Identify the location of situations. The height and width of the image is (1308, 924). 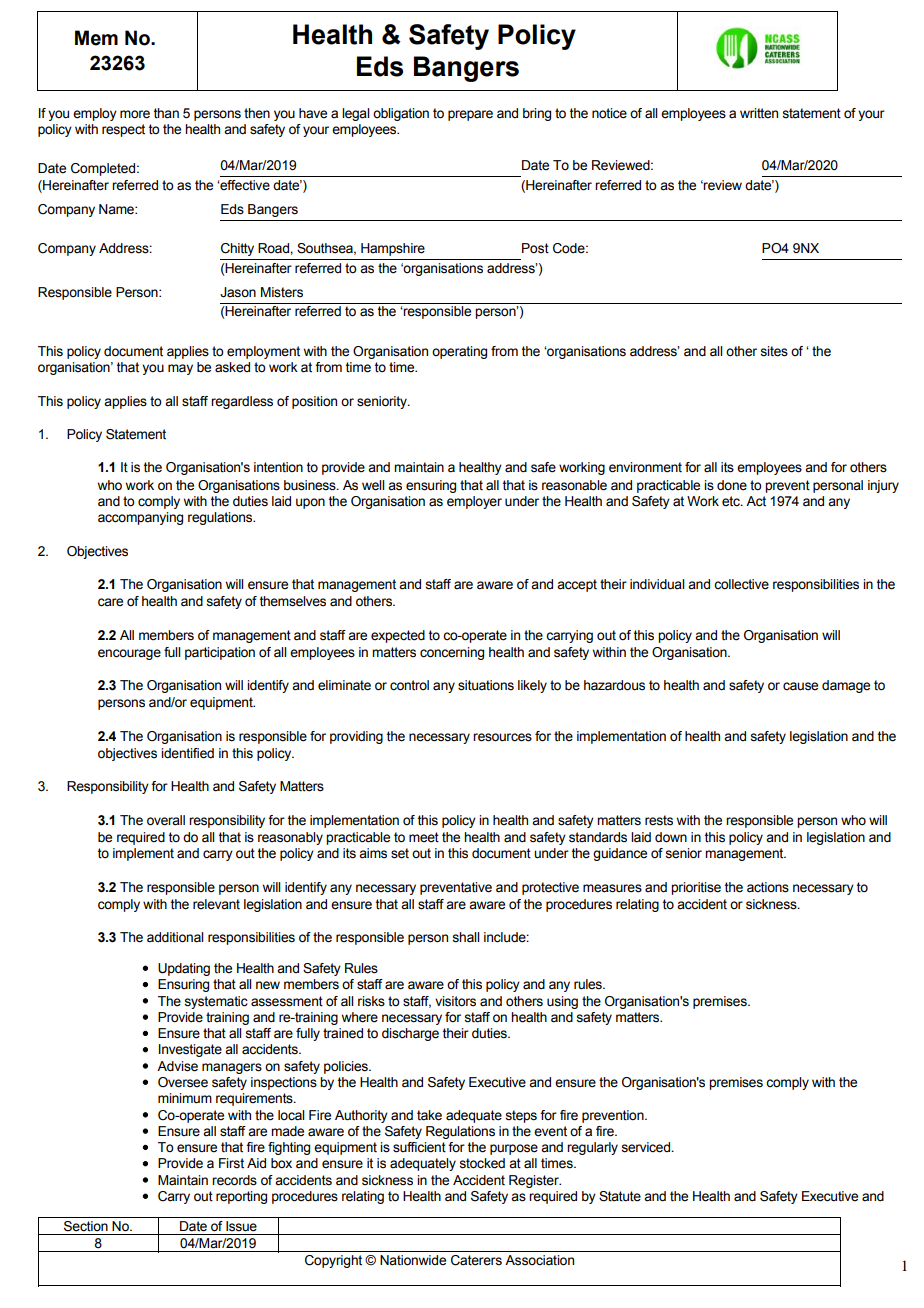
(486, 685).
